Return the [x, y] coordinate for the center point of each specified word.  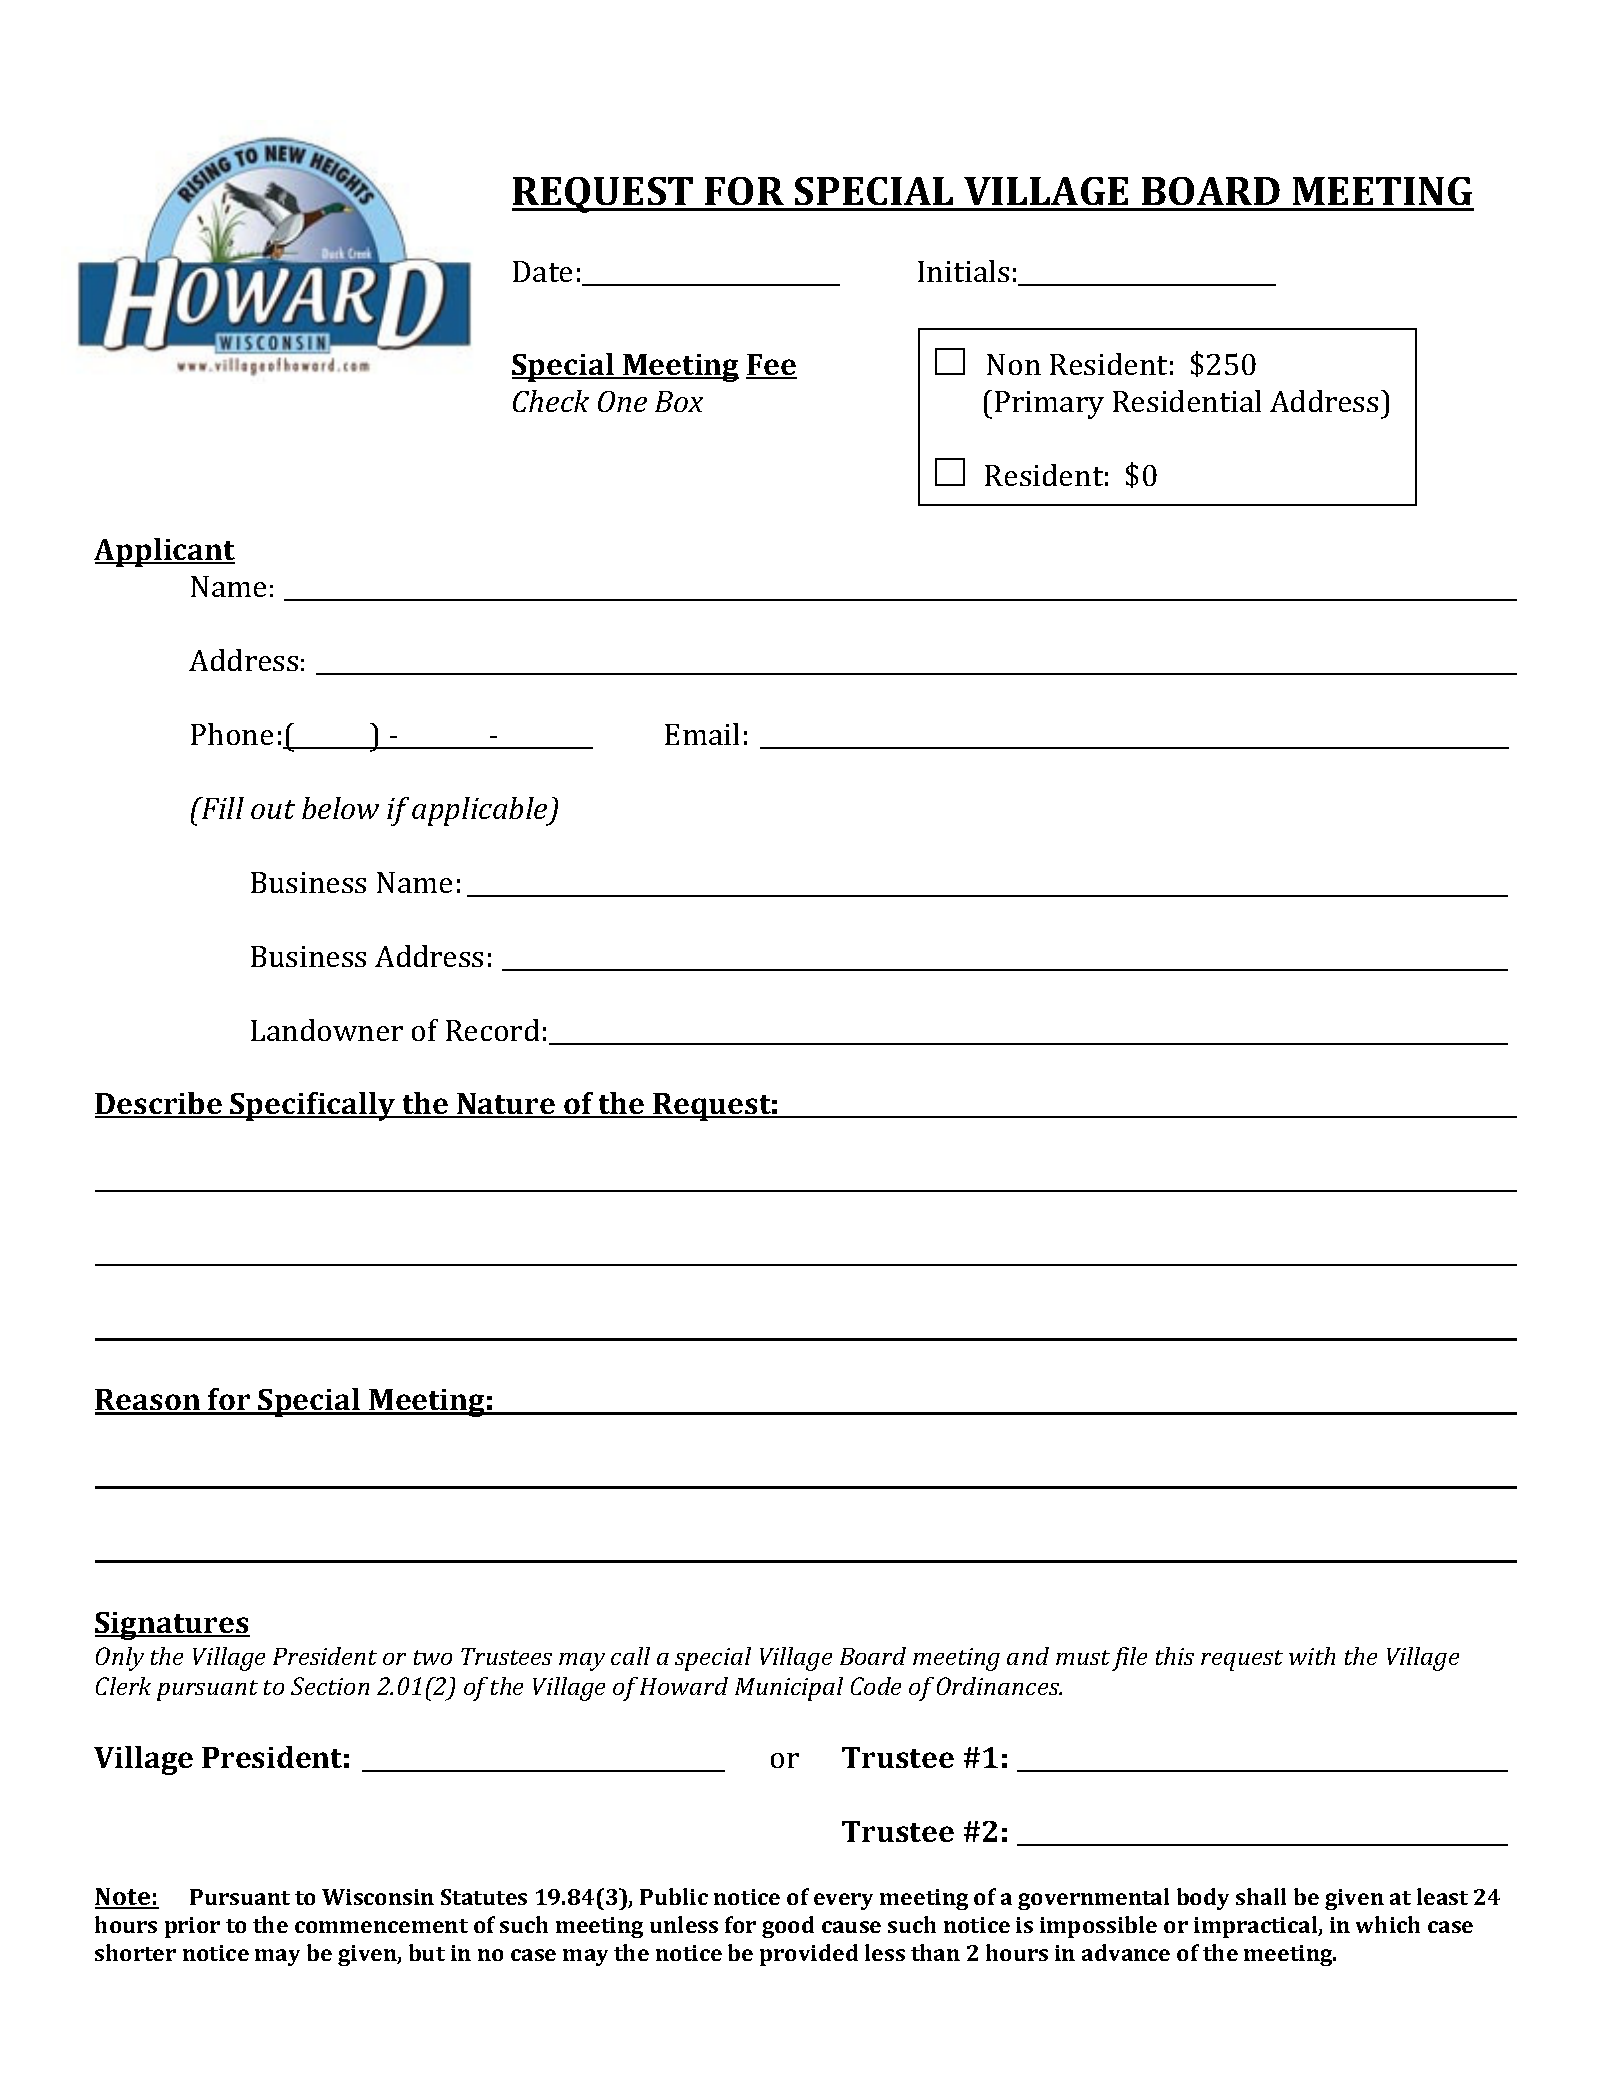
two [433, 1657]
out [273, 809]
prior [192, 1927]
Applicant [164, 552]
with [1312, 1656]
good [788, 1927]
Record [492, 1030]
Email [702, 734]
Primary [1049, 405]
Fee [771, 366]
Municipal [789, 1689]
